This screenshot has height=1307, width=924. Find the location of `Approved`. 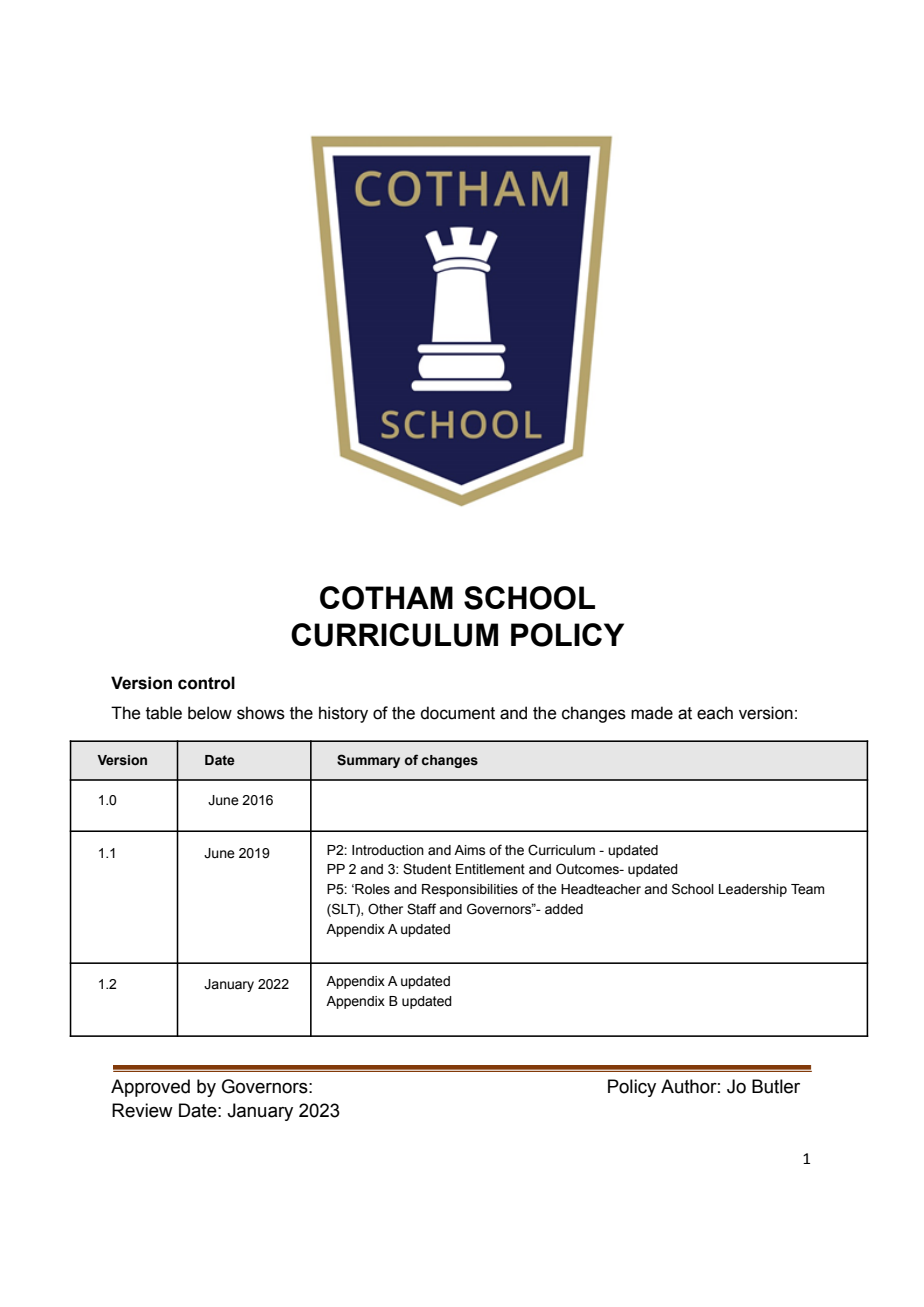

Approved is located at coordinates (150, 1088).
